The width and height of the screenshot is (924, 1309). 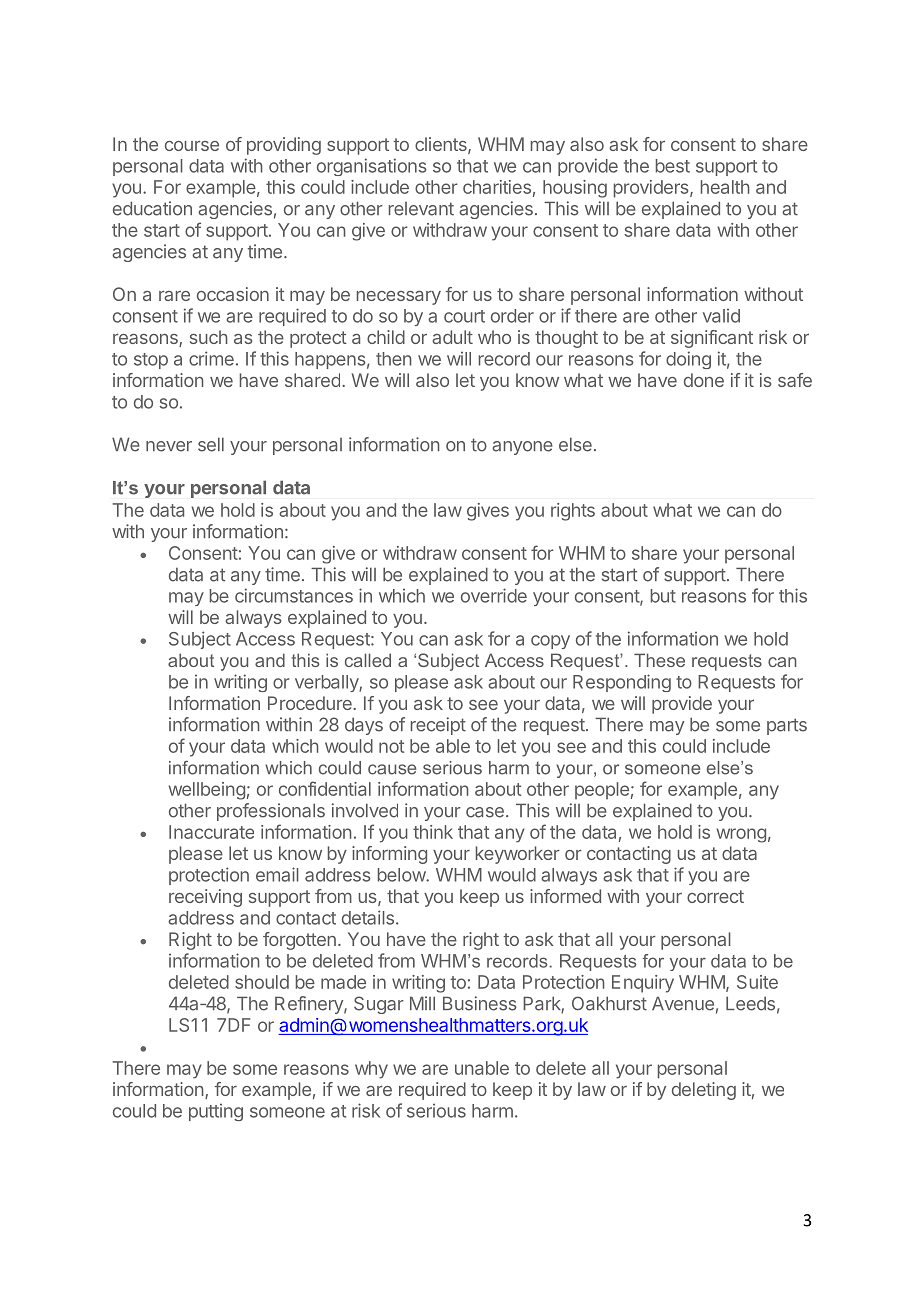 I want to click on best, so click(x=673, y=166).
